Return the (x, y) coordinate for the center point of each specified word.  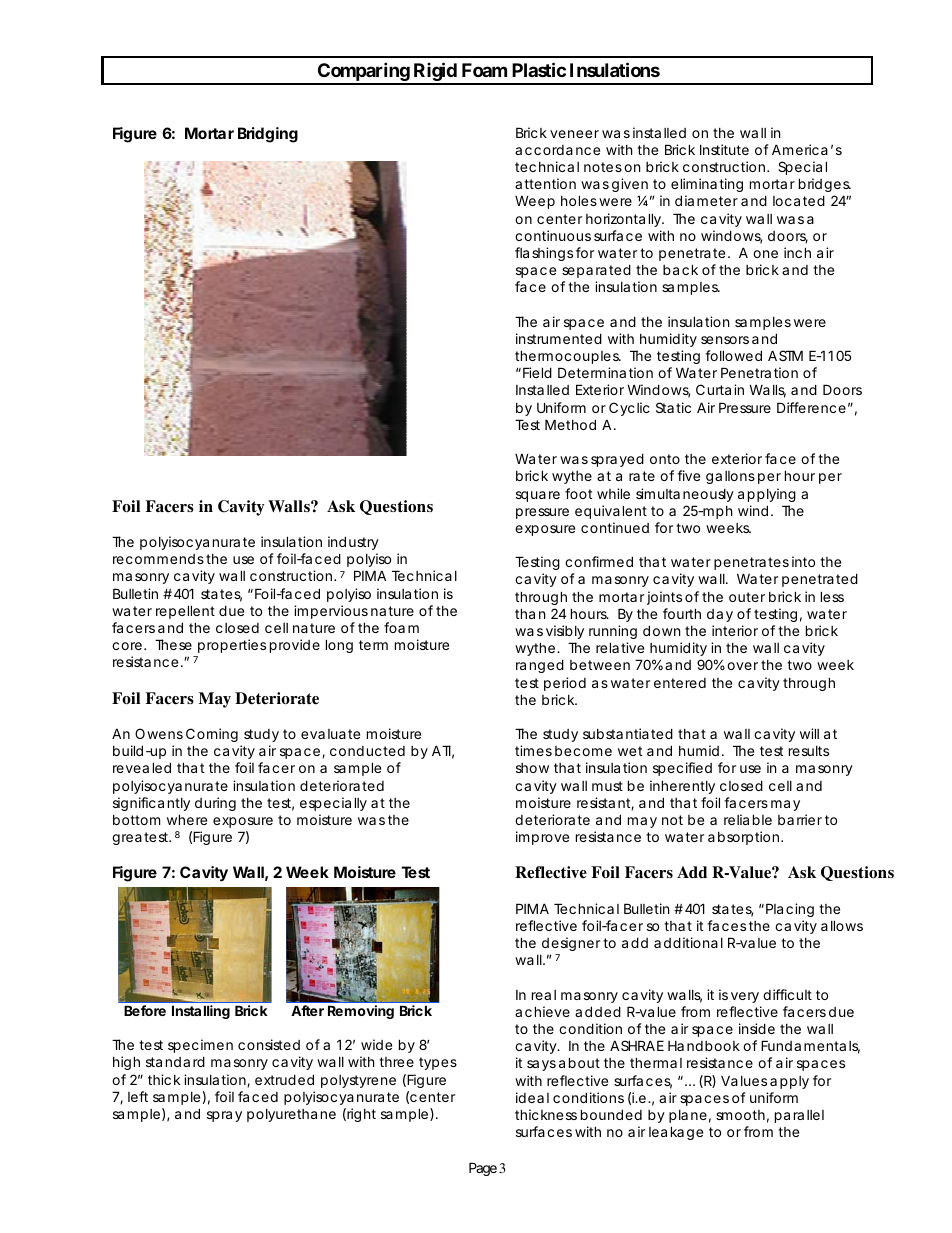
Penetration (759, 372)
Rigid (435, 73)
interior (735, 630)
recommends (158, 559)
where (187, 819)
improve (542, 838)
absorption (745, 838)
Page (483, 1169)
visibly (565, 632)
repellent (185, 612)
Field (537, 372)
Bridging (268, 135)
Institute (724, 149)
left (138, 1096)
